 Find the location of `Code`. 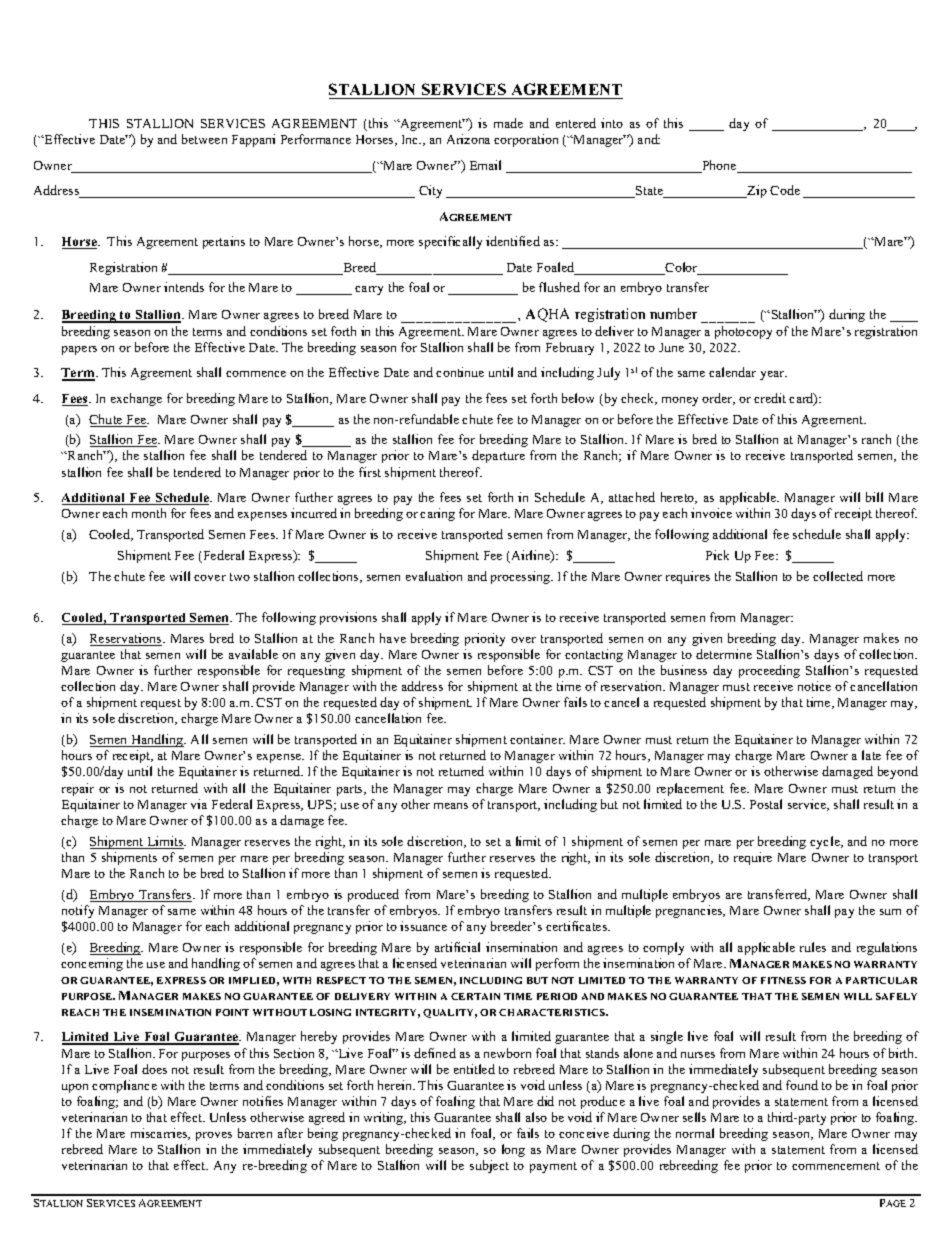

Code is located at coordinates (785, 190).
